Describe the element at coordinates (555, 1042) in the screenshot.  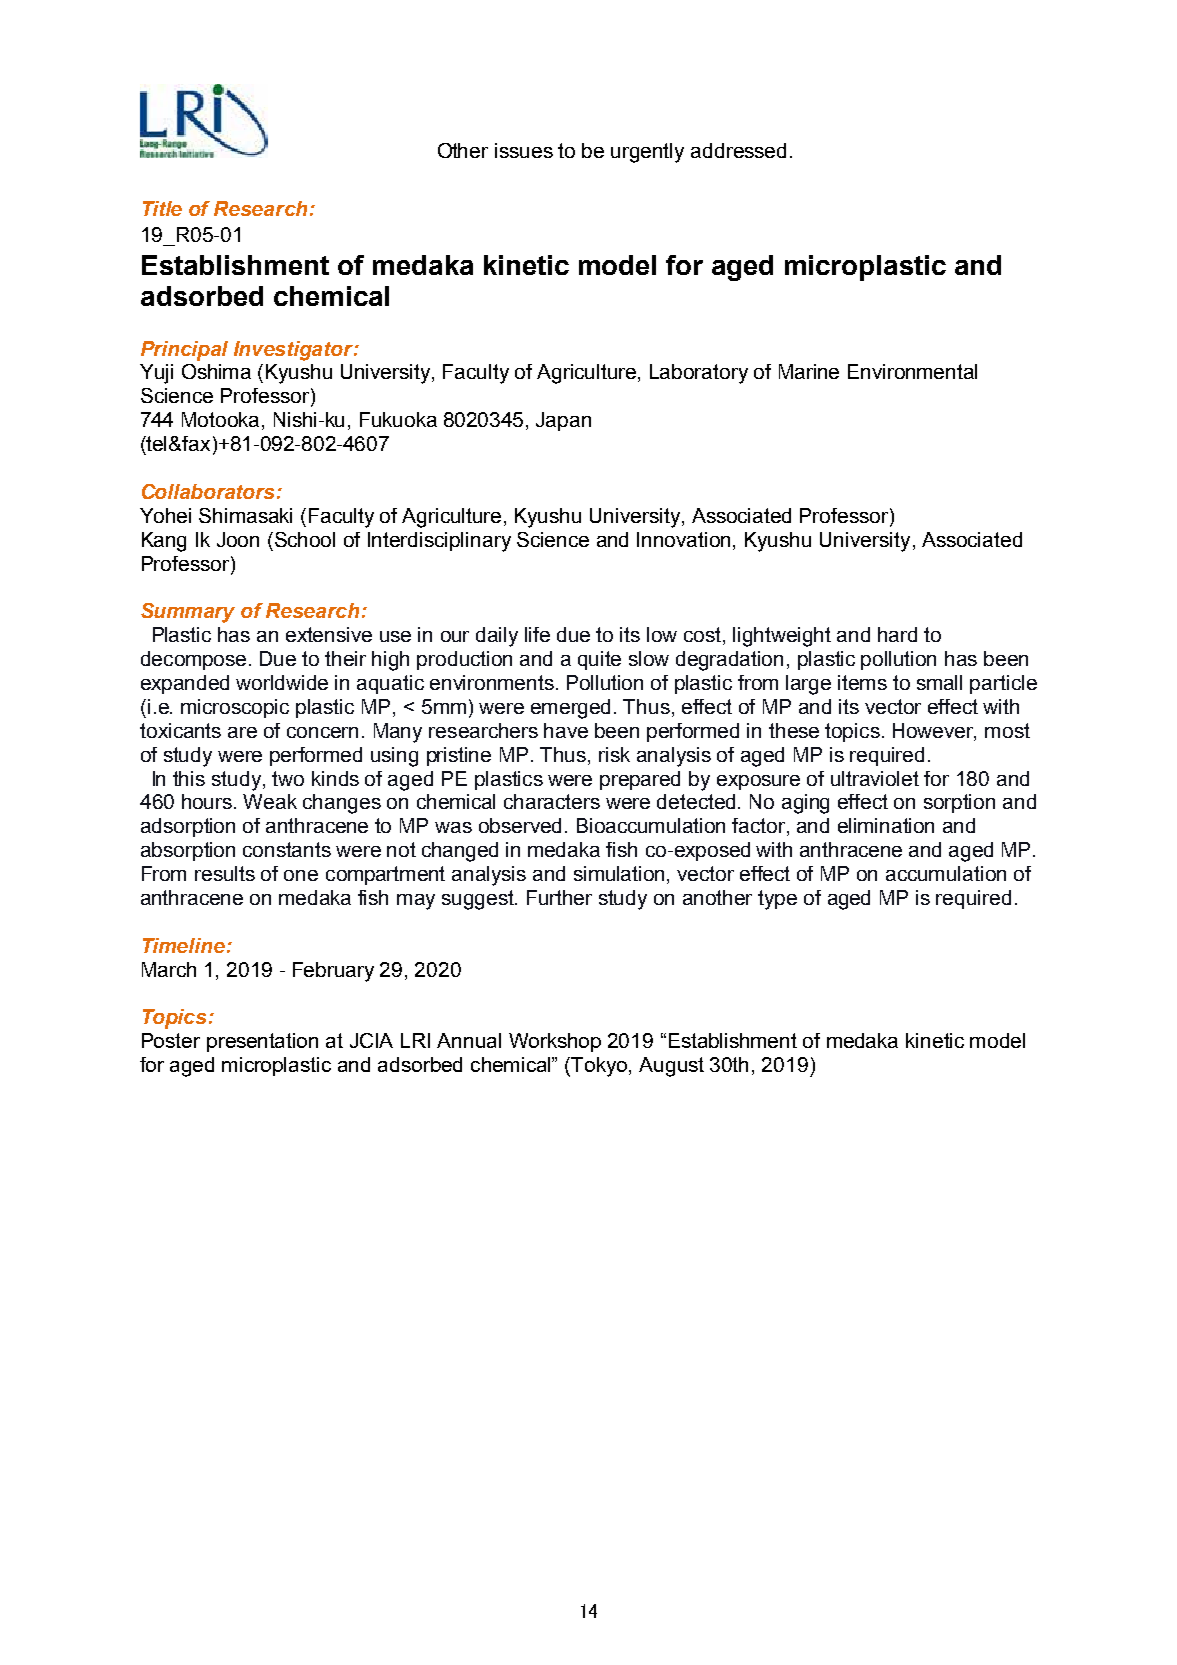
I see `Workshop` at that location.
